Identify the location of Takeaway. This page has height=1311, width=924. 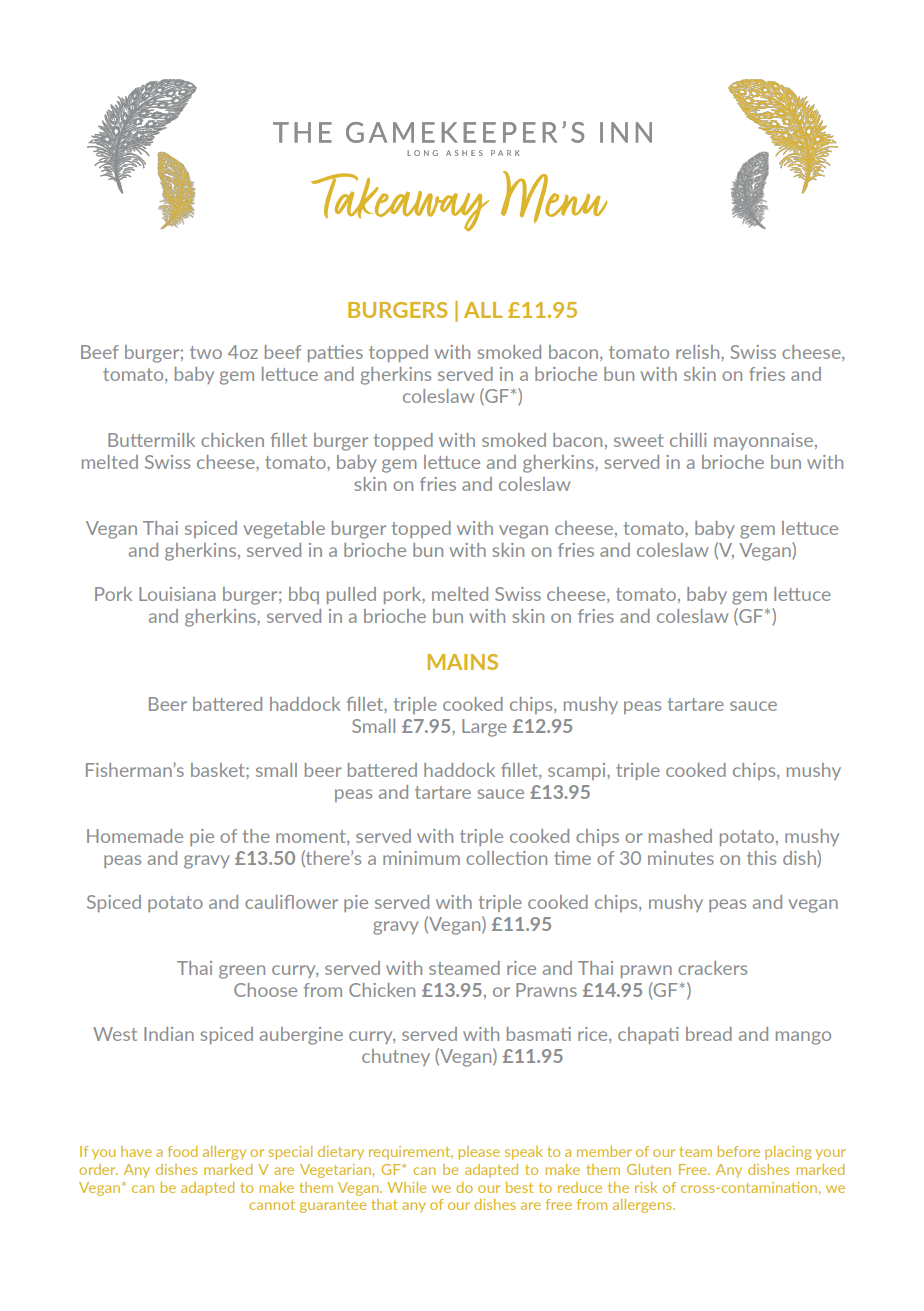
(400, 202).
